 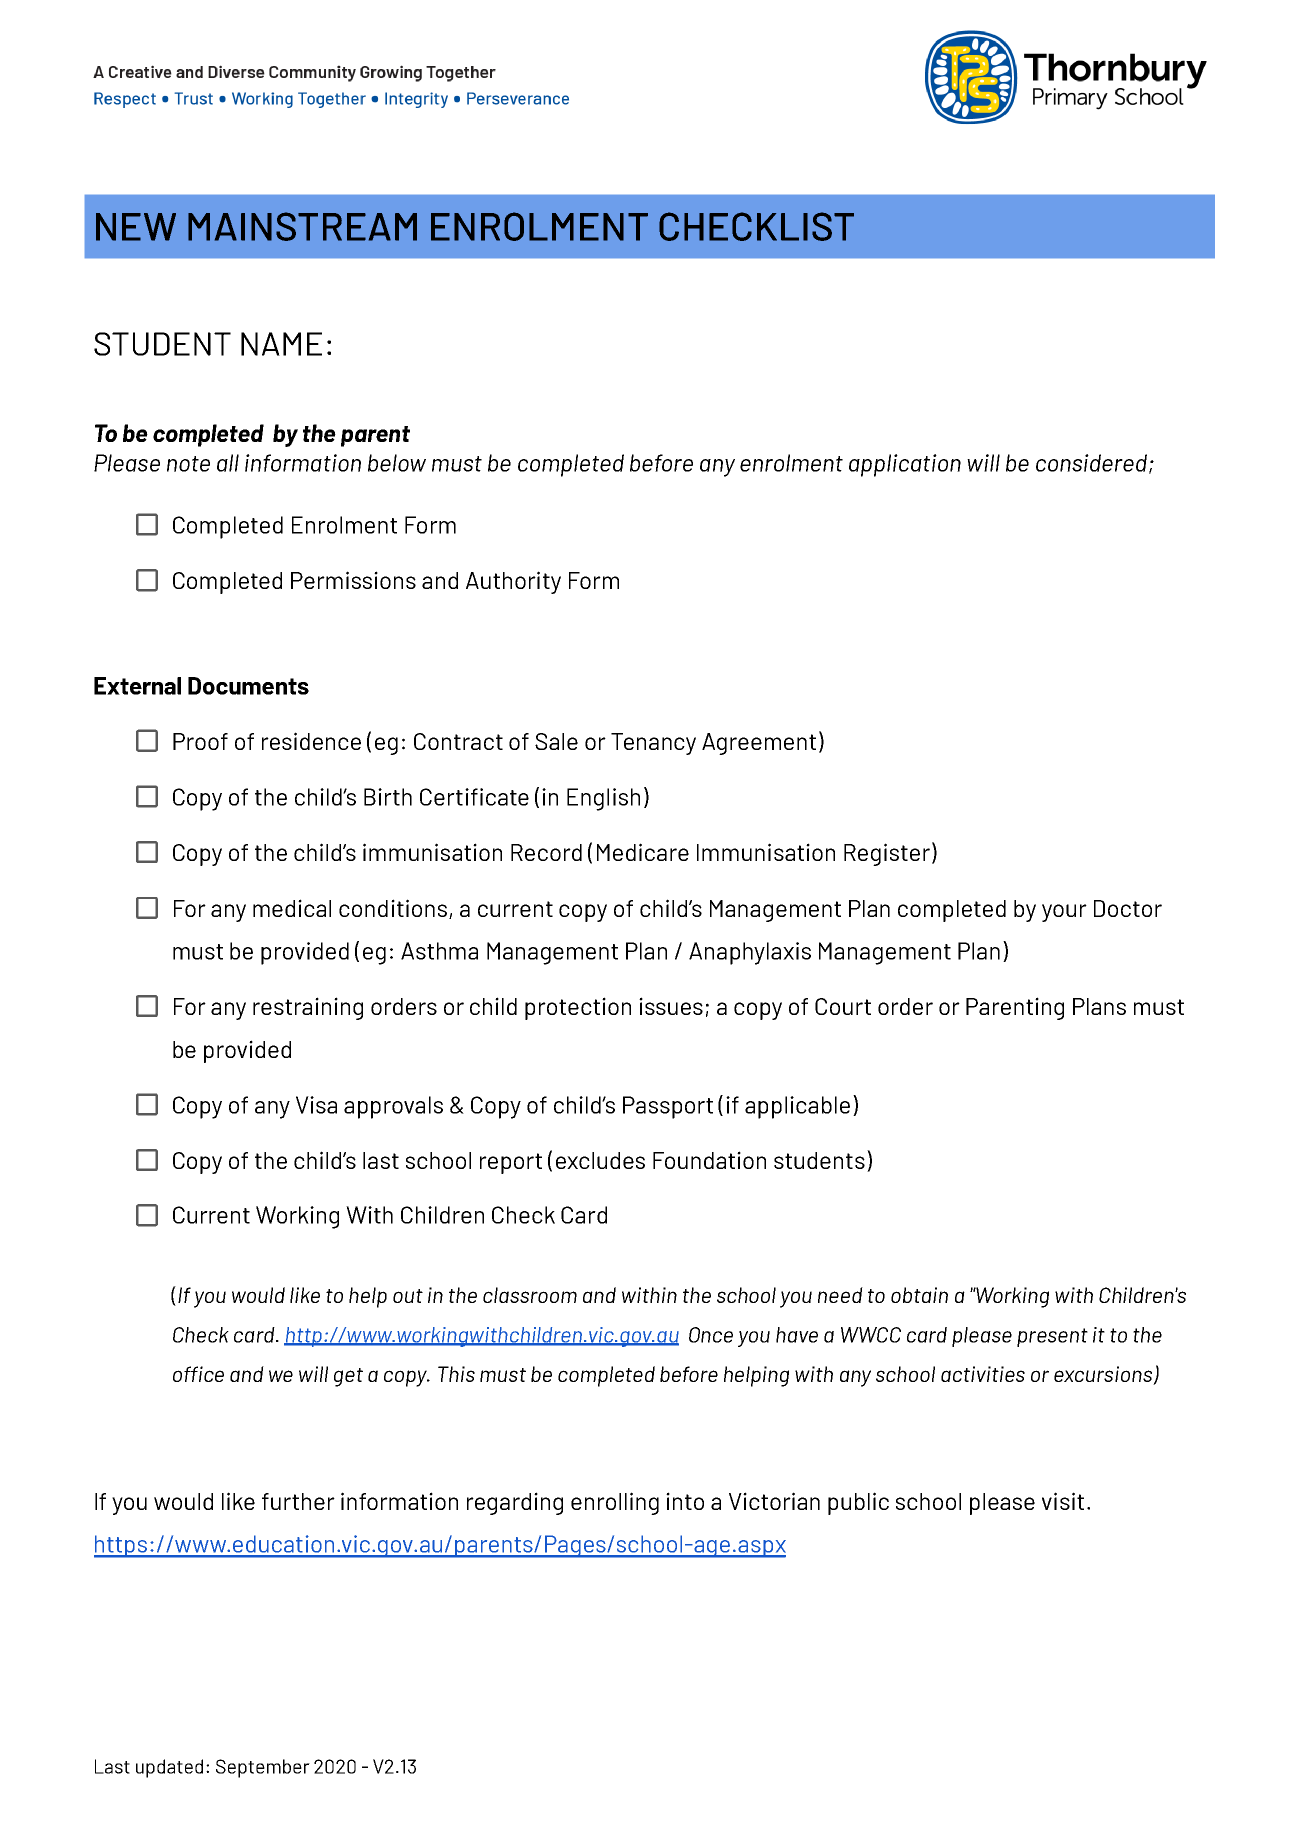 I want to click on enrolling, so click(x=615, y=1503).
